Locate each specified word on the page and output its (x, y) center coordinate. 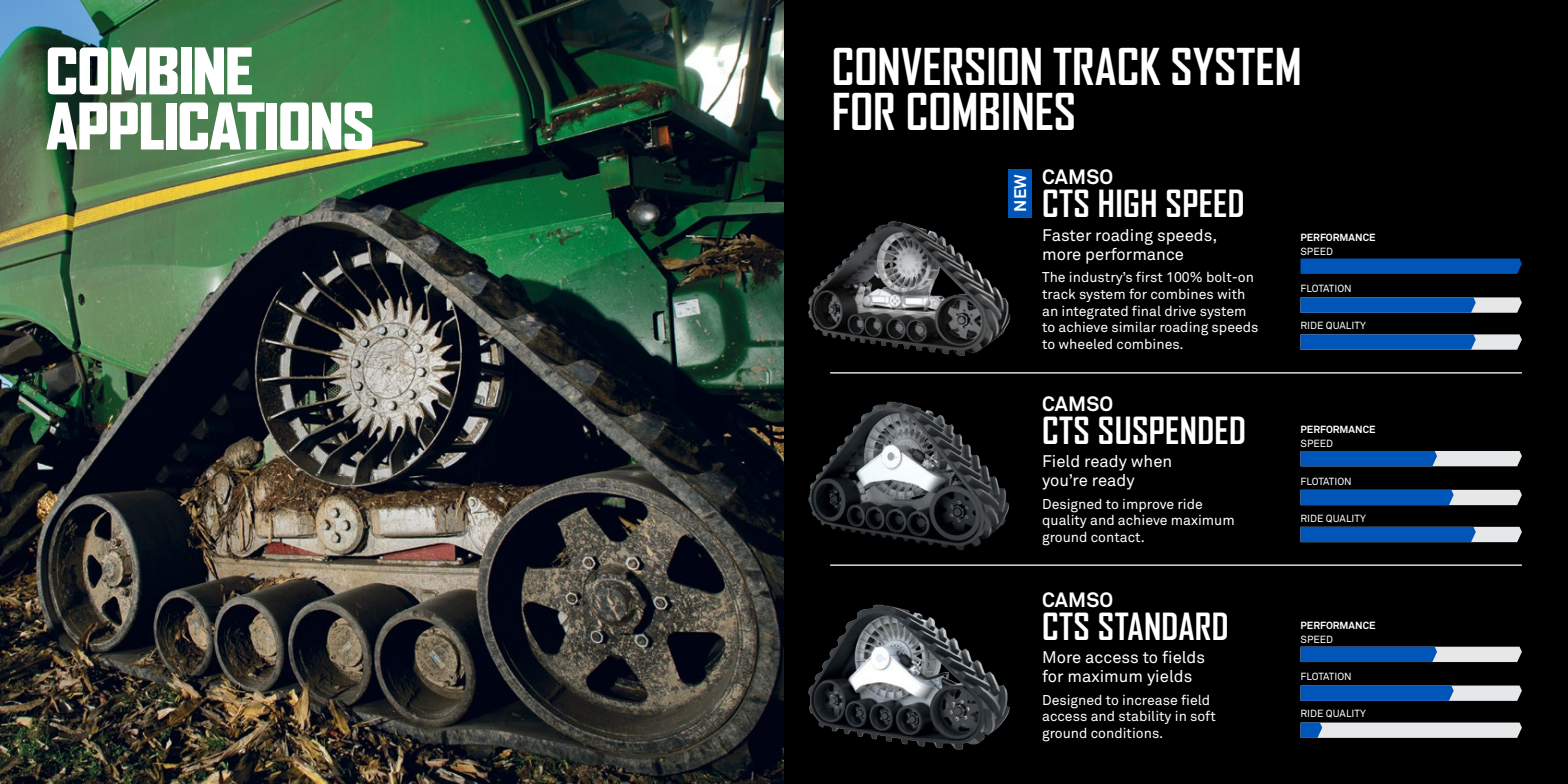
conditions (1126, 733)
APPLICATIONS (210, 126)
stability (1145, 717)
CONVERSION (937, 66)
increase (1150, 700)
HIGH (1127, 203)
